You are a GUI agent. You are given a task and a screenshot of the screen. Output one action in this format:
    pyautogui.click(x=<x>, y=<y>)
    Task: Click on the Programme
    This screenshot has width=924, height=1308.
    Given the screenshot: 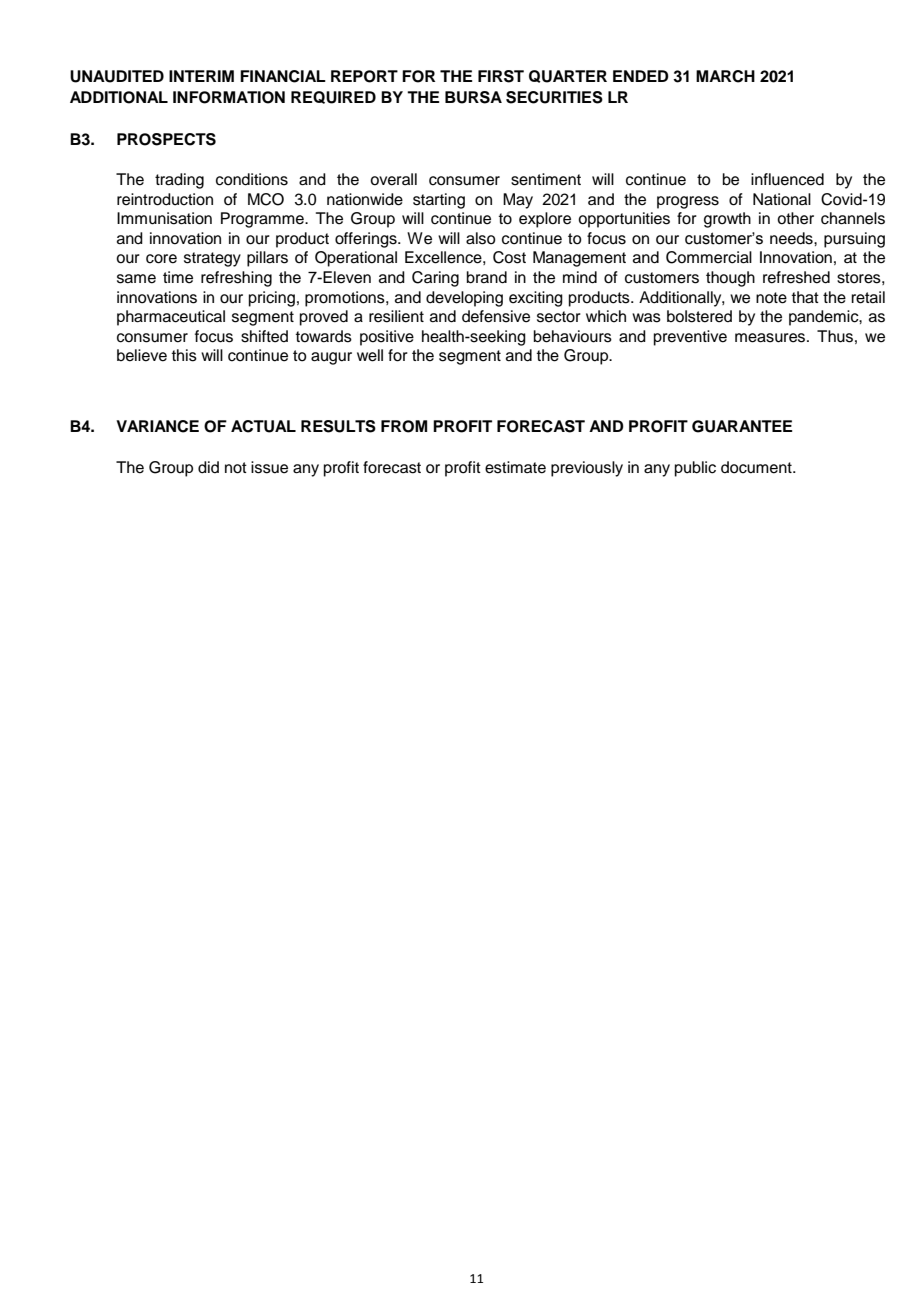 What is the action you would take?
    pyautogui.click(x=263, y=220)
